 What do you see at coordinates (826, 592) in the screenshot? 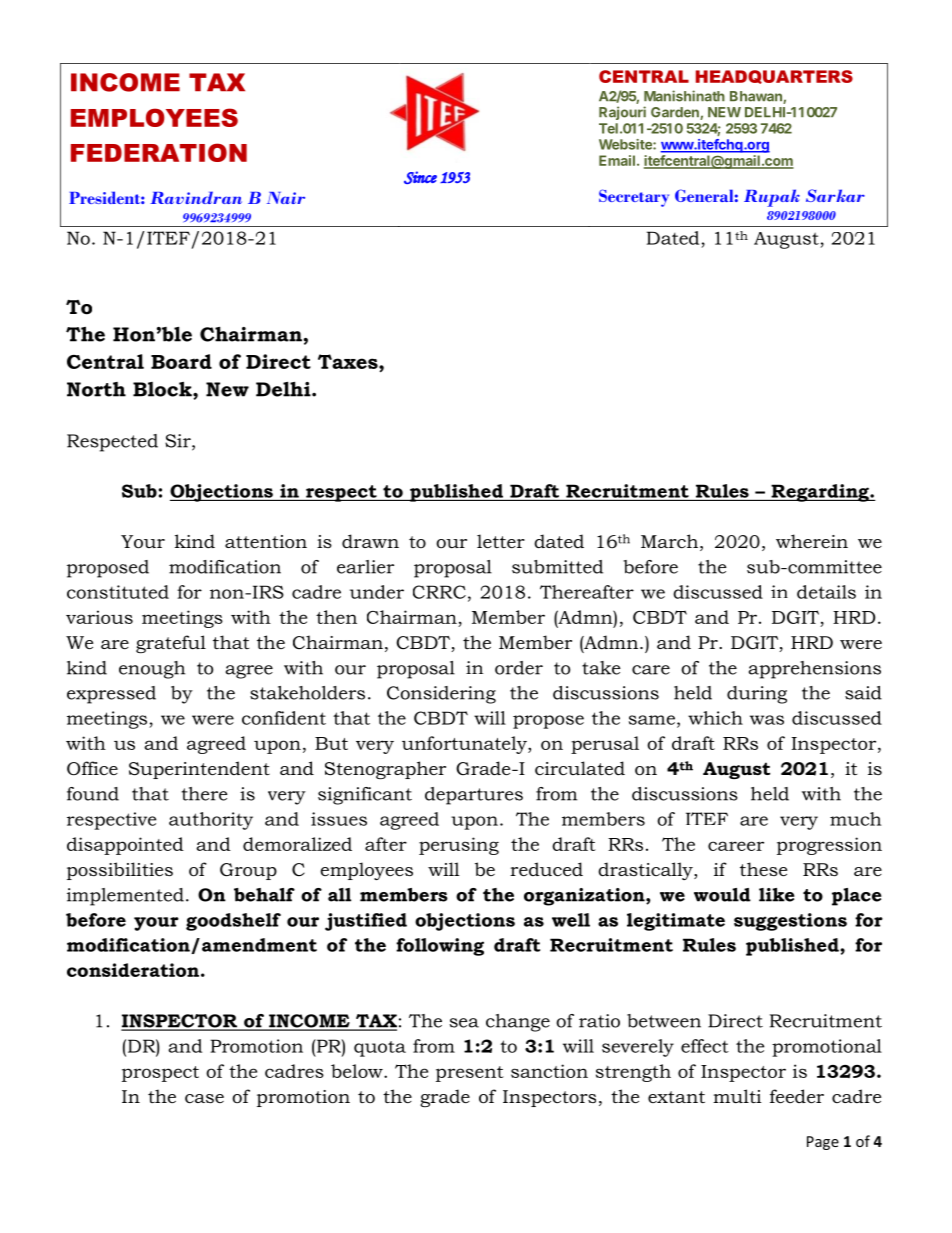
I see `details` at bounding box center [826, 592].
